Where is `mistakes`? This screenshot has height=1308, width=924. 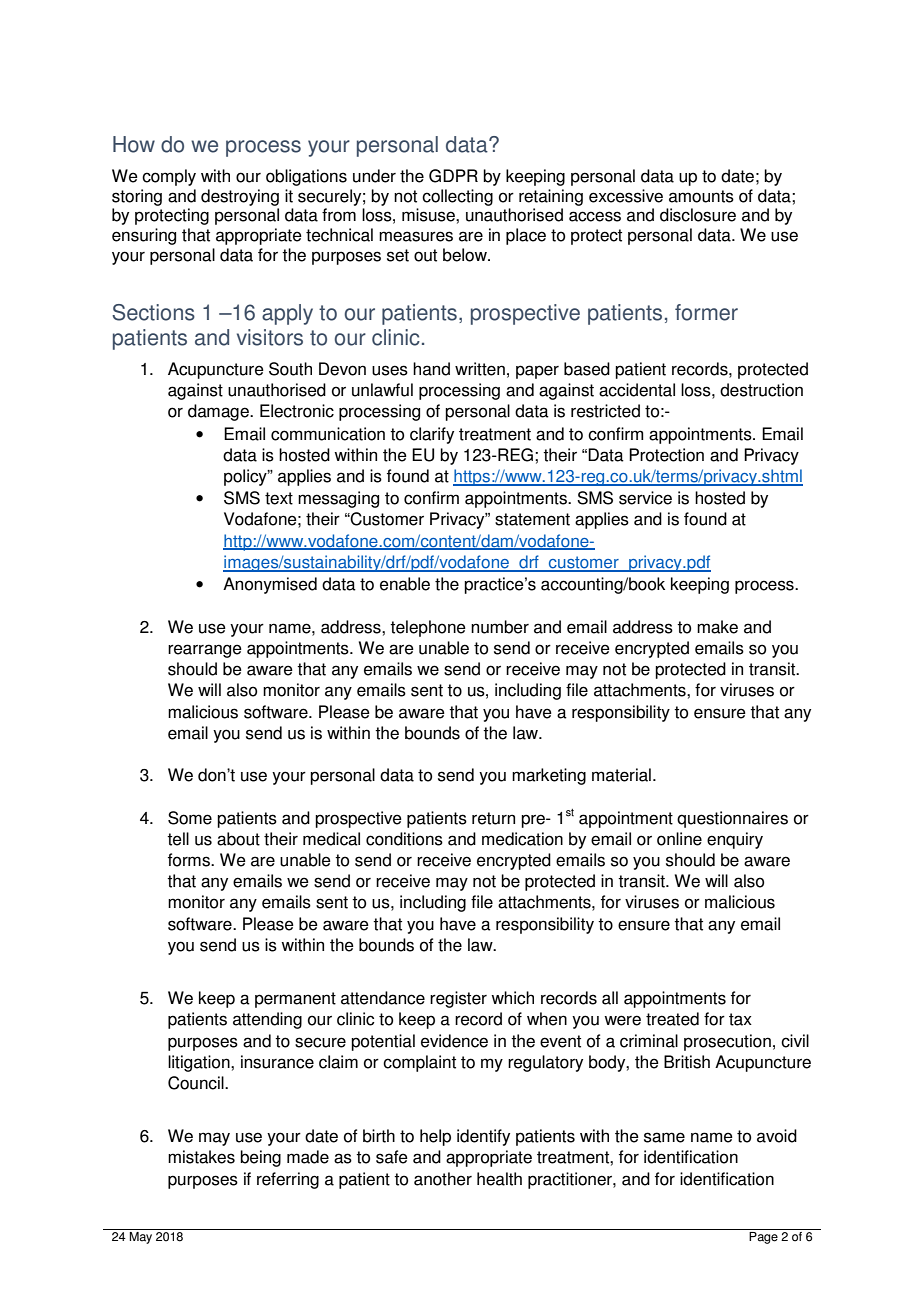
mistakes is located at coordinates (201, 1157).
